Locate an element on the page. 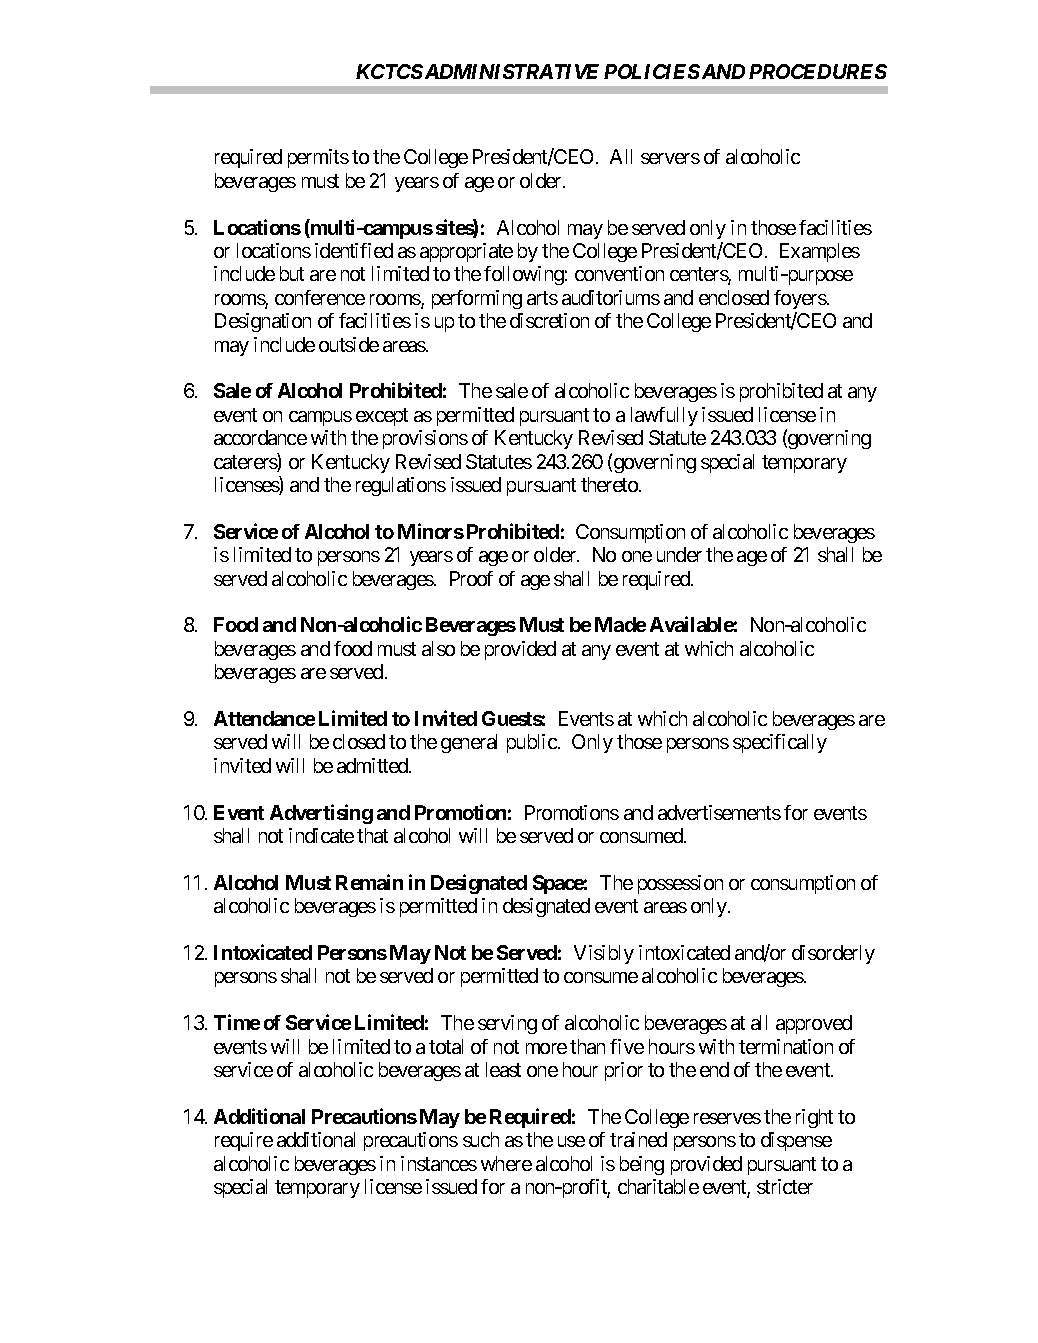 This image has height=1343, width=1038. discretion is located at coordinates (549, 320).
